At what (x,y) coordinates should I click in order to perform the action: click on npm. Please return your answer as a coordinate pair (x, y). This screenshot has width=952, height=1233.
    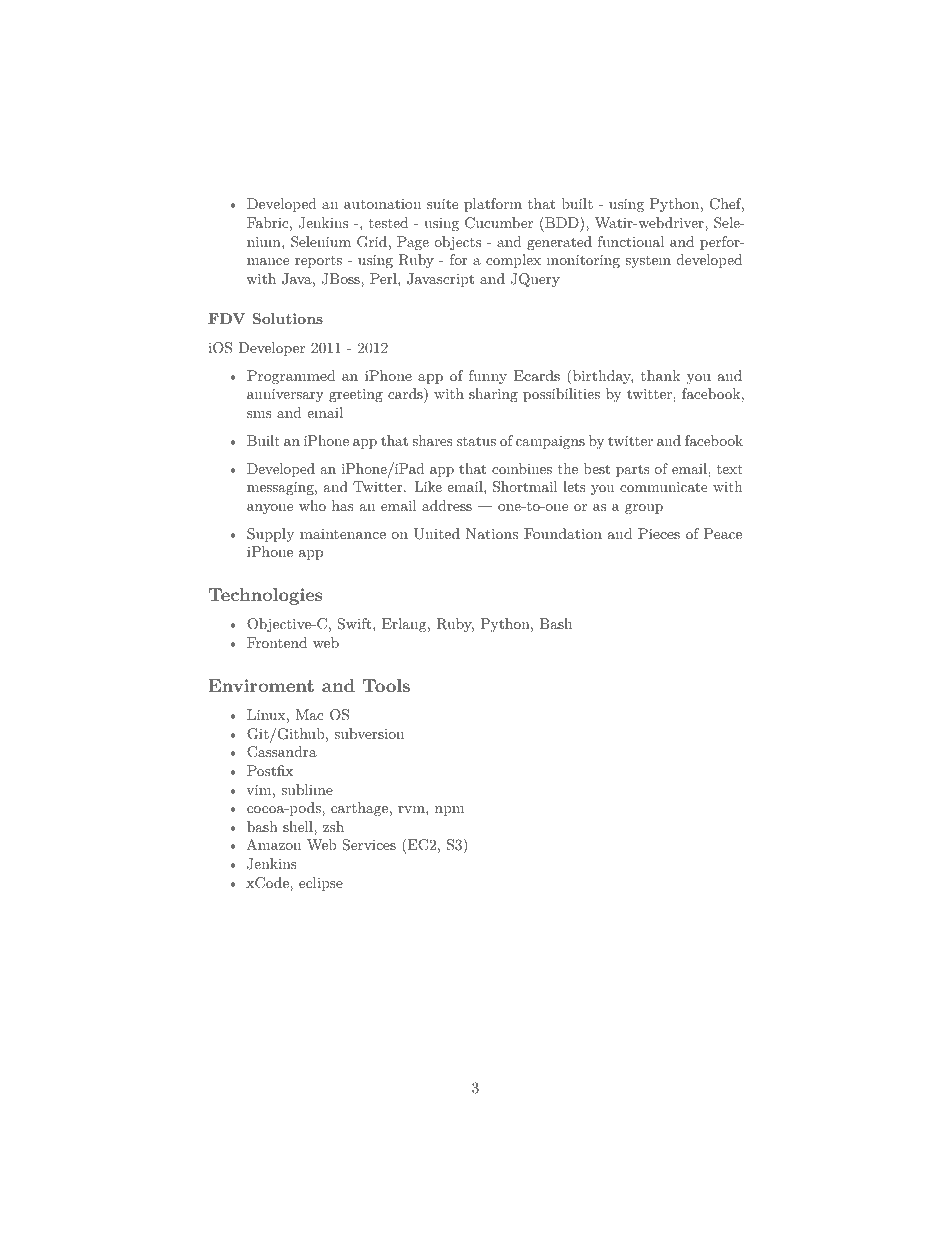
    Looking at the image, I should click on (449, 811).
